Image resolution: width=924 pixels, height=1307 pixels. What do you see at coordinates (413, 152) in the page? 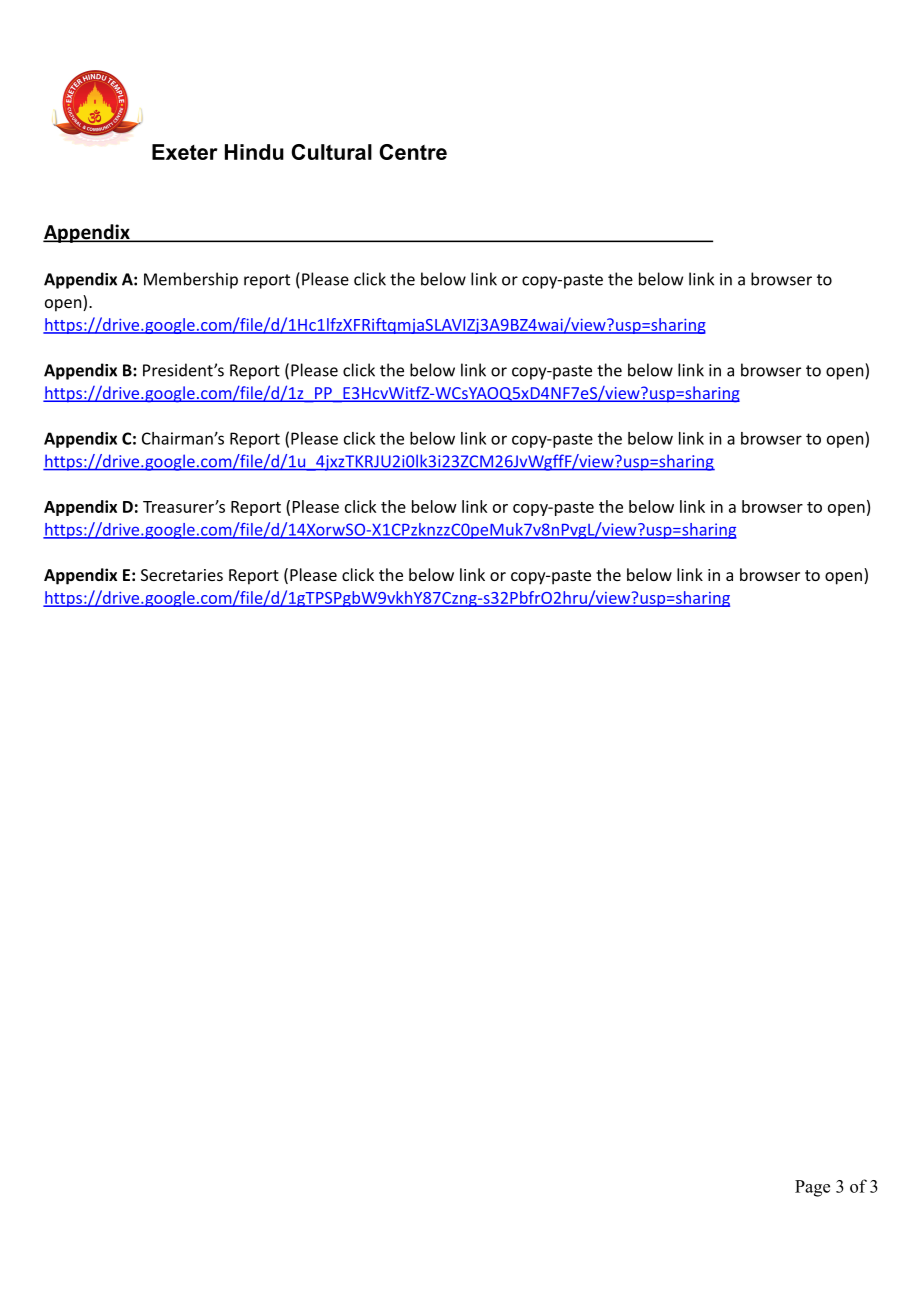
I see `Centre` at bounding box center [413, 152].
